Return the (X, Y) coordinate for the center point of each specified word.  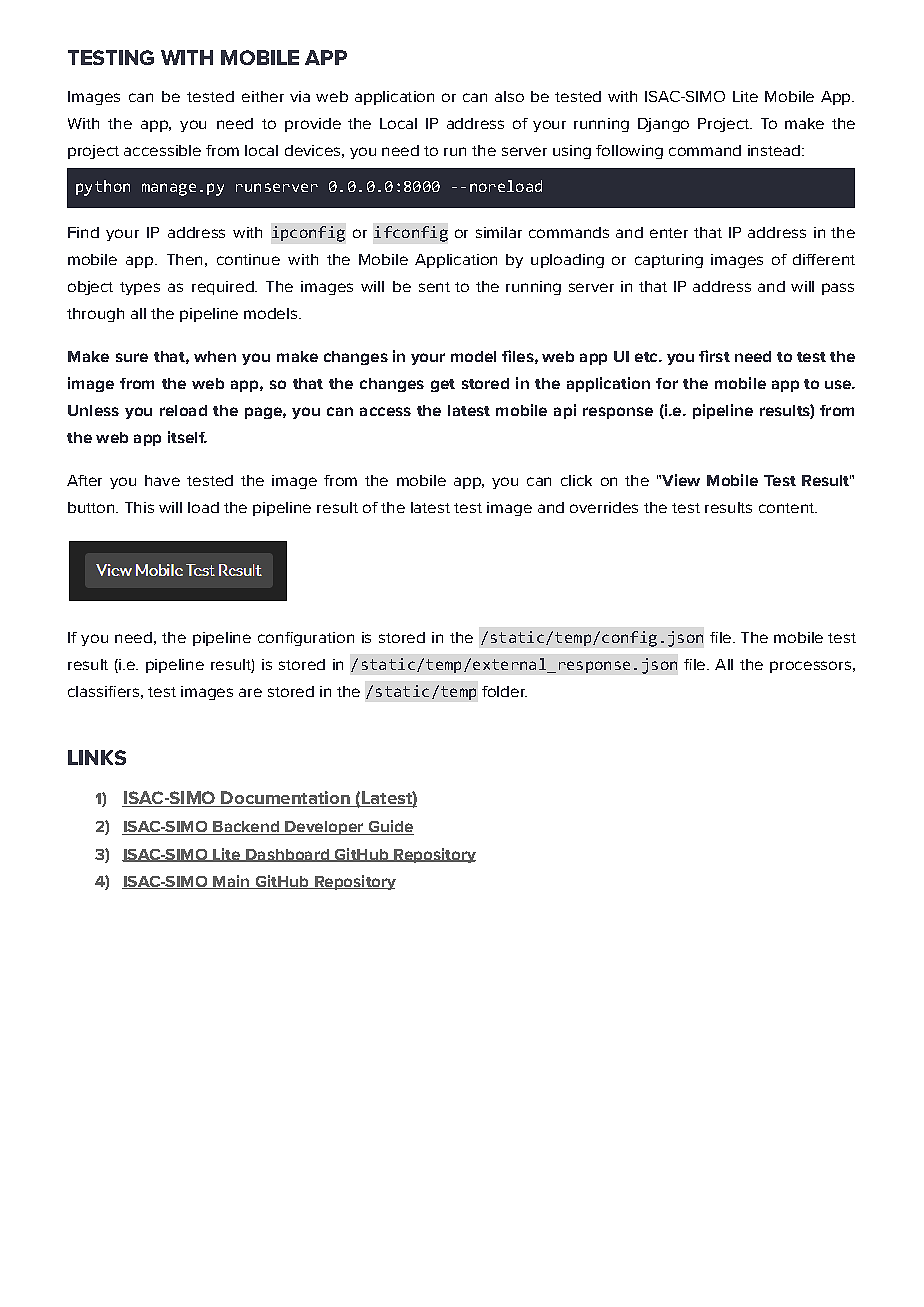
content (788, 508)
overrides (604, 507)
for (667, 383)
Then (184, 259)
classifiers (103, 691)
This (139, 507)
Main (231, 882)
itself (187, 437)
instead (774, 150)
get (443, 385)
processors (810, 667)
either (263, 96)
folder (504, 691)
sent (434, 287)
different (824, 259)
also (509, 96)
